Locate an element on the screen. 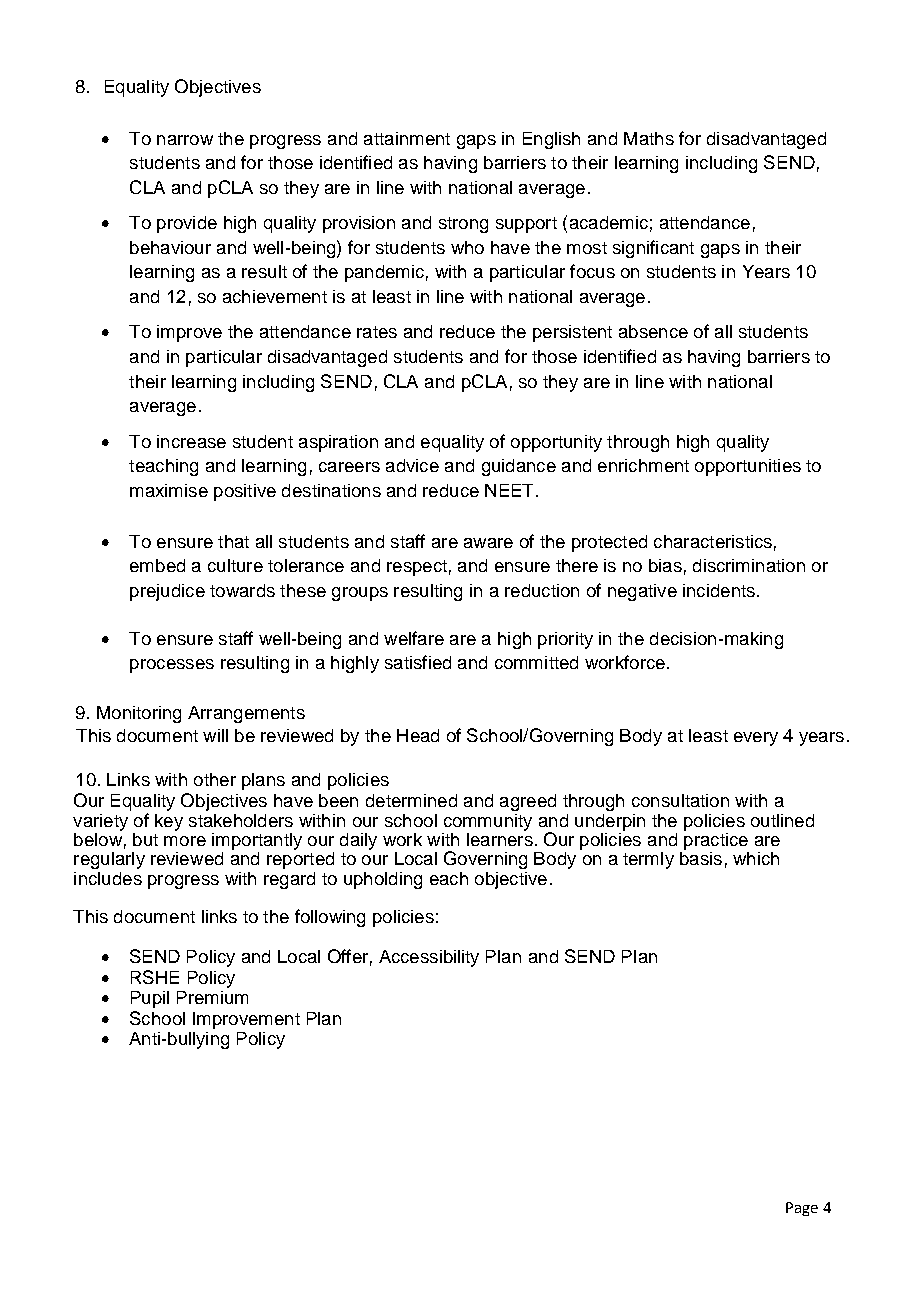 The height and width of the screenshot is (1308, 924). Page is located at coordinates (802, 1209).
